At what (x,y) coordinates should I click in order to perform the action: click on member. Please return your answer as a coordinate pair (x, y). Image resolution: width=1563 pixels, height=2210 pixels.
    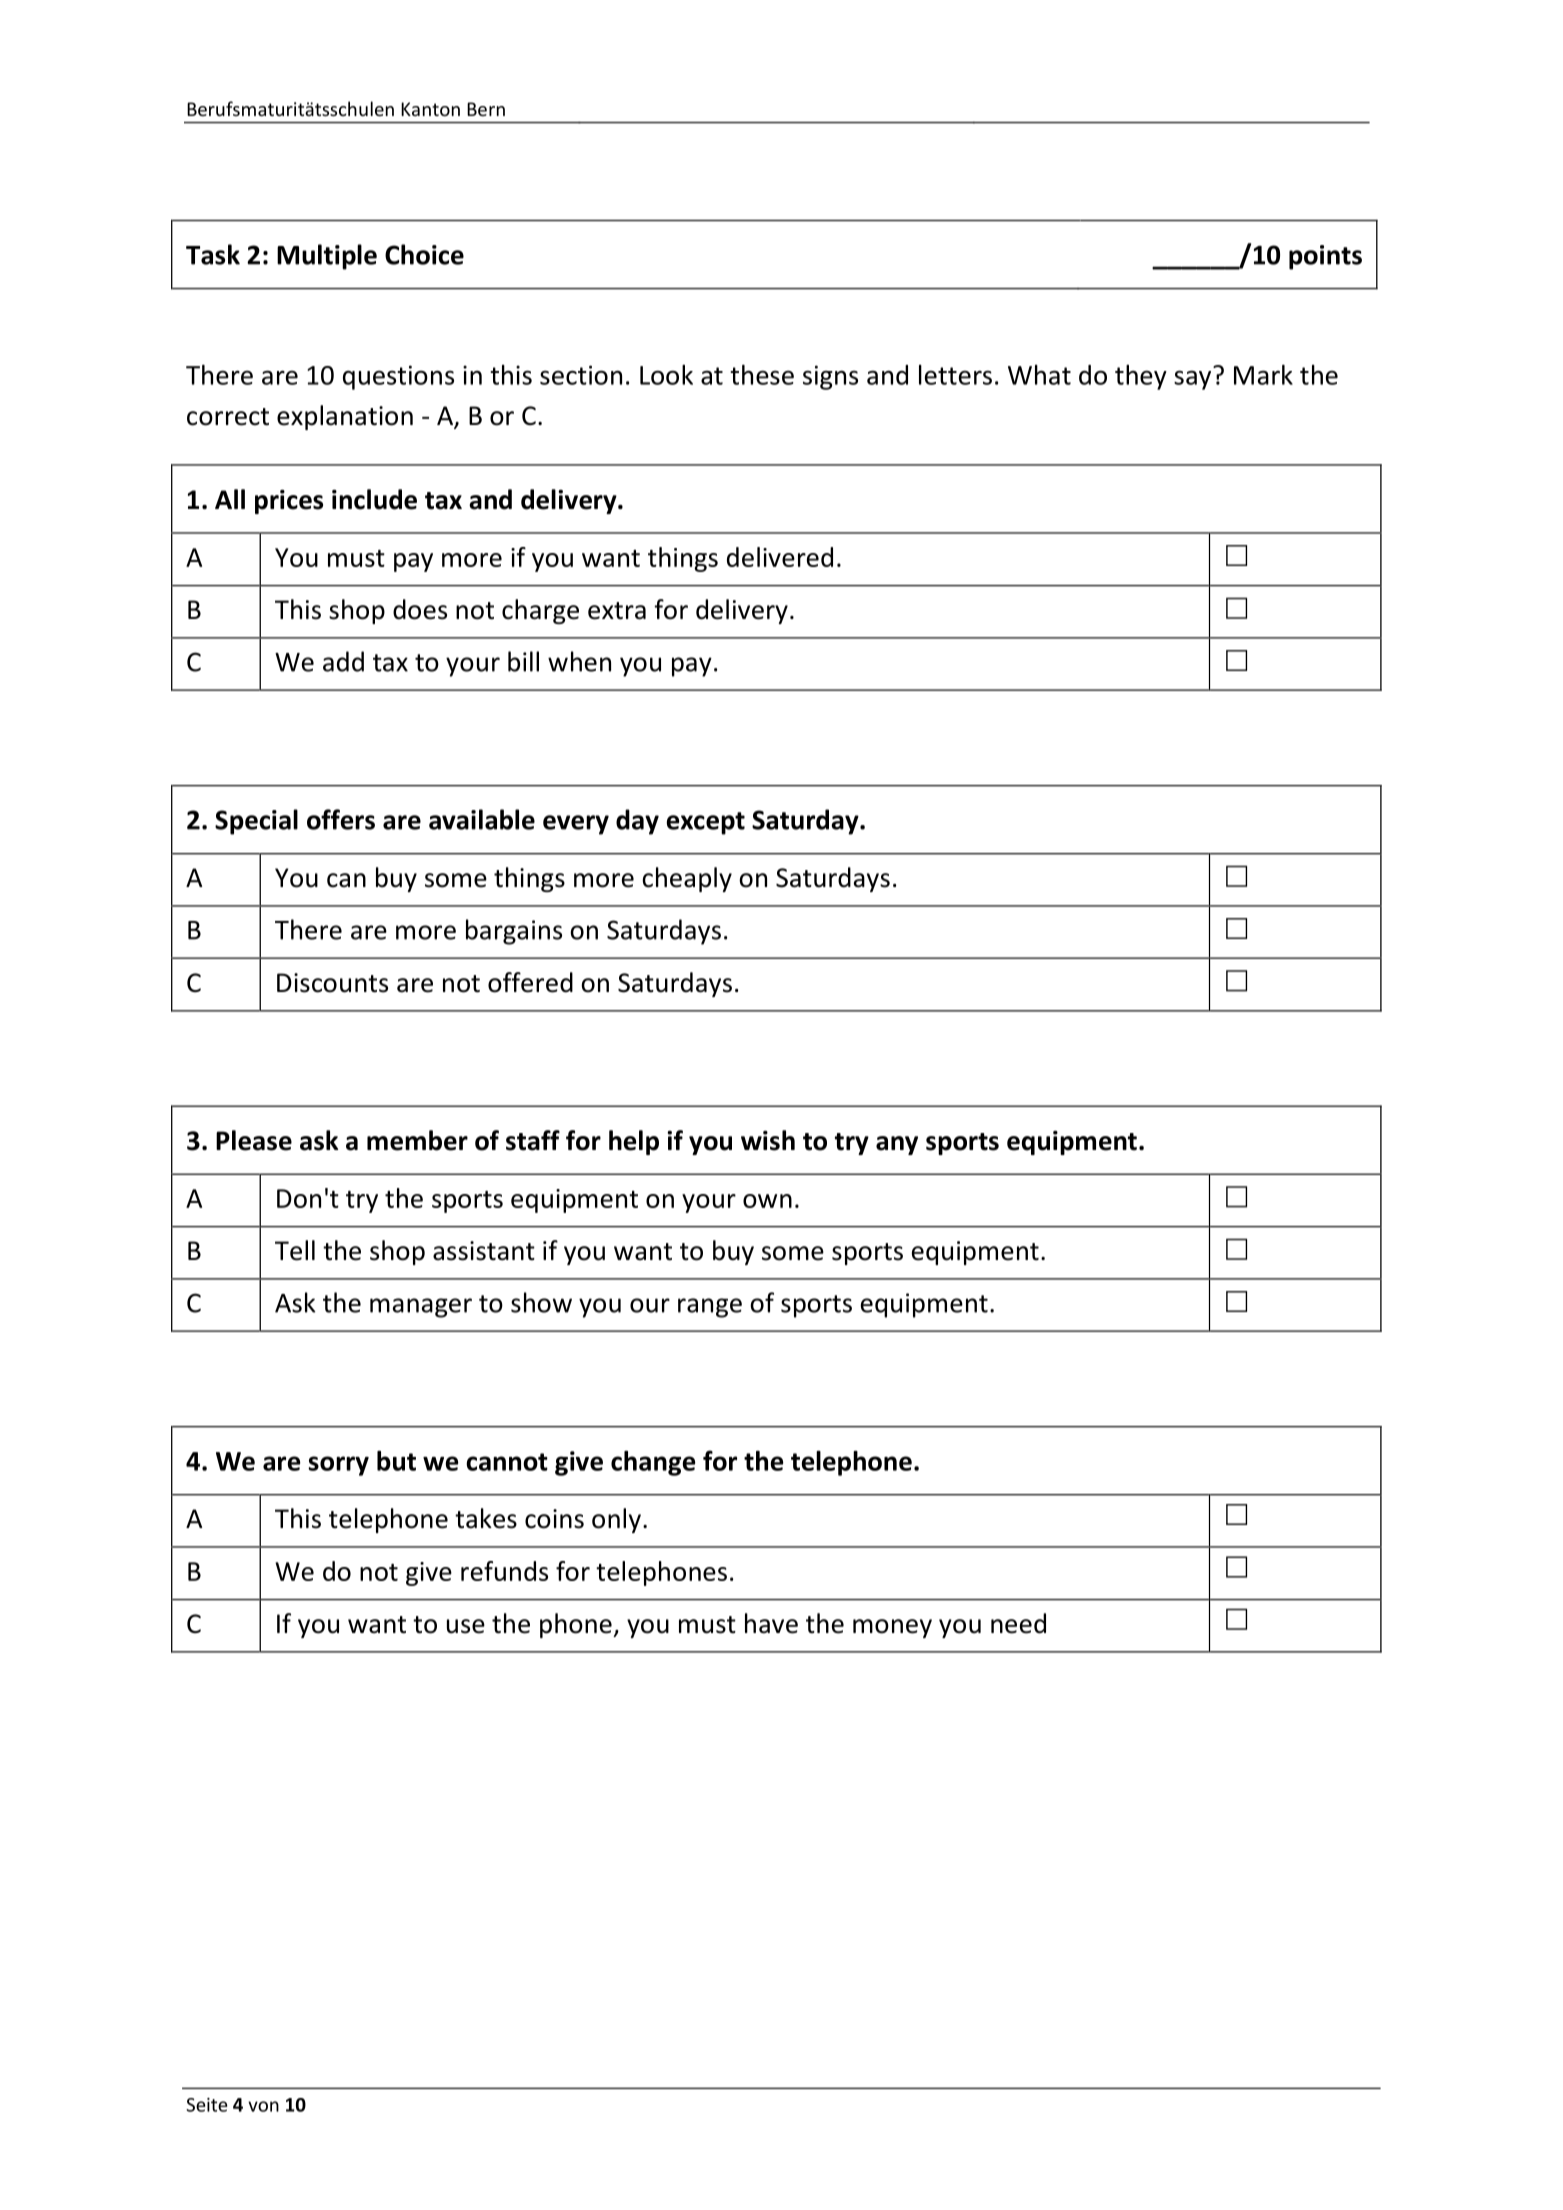
    Looking at the image, I should click on (417, 1140).
